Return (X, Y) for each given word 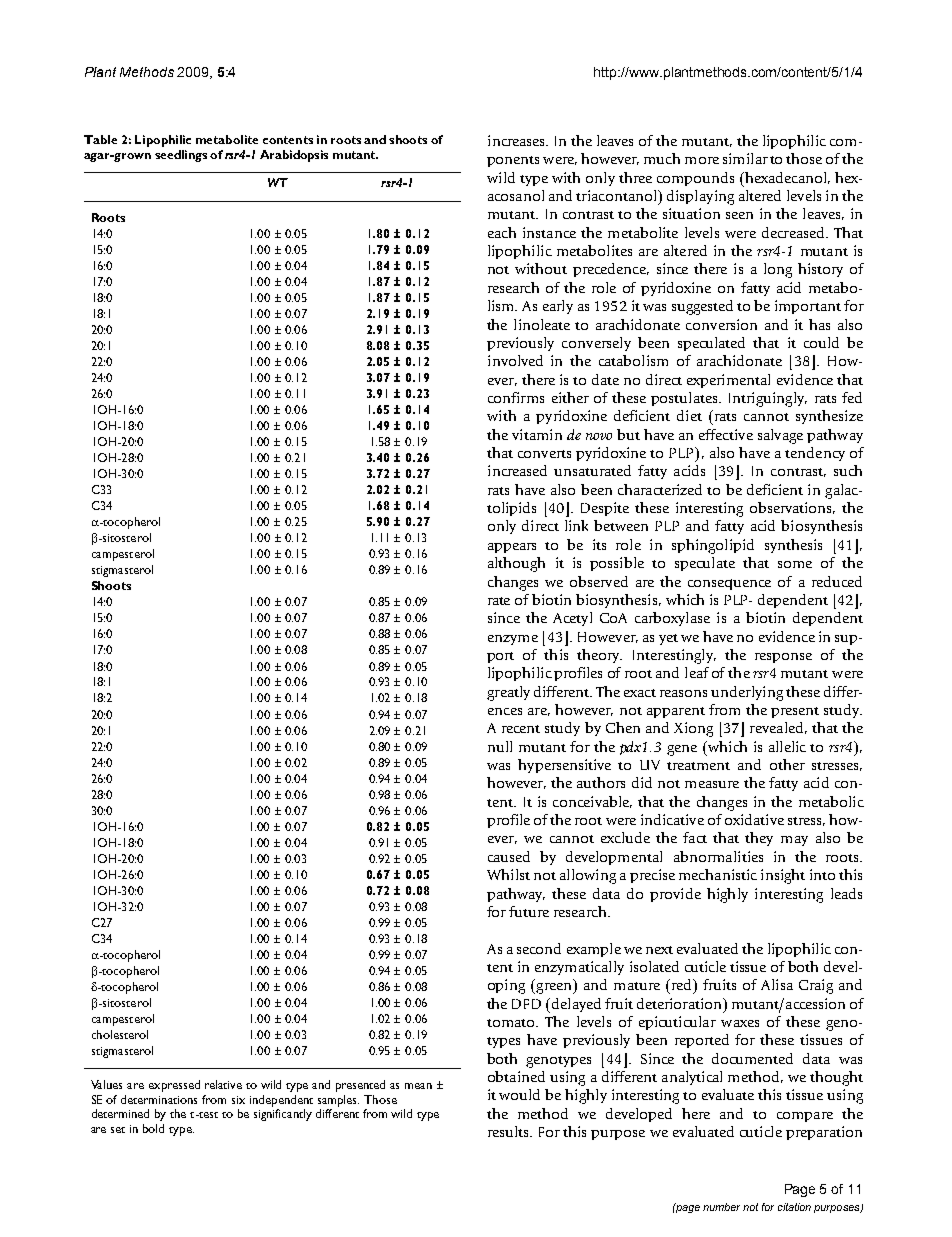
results (509, 1131)
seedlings (181, 156)
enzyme (513, 640)
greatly (508, 693)
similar (745, 158)
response (783, 658)
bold (153, 1128)
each (502, 232)
